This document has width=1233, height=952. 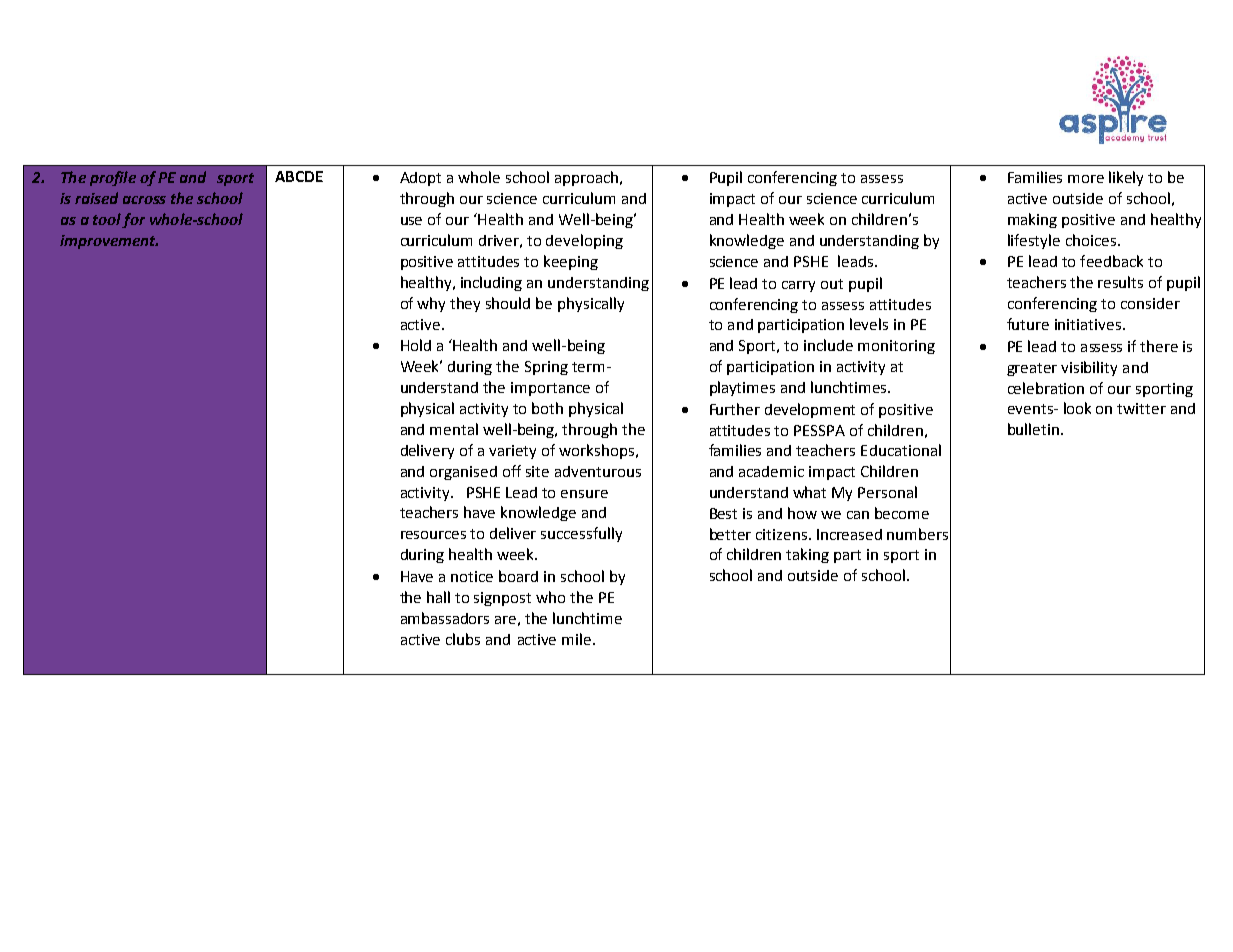 I want to click on mental, so click(x=454, y=429).
